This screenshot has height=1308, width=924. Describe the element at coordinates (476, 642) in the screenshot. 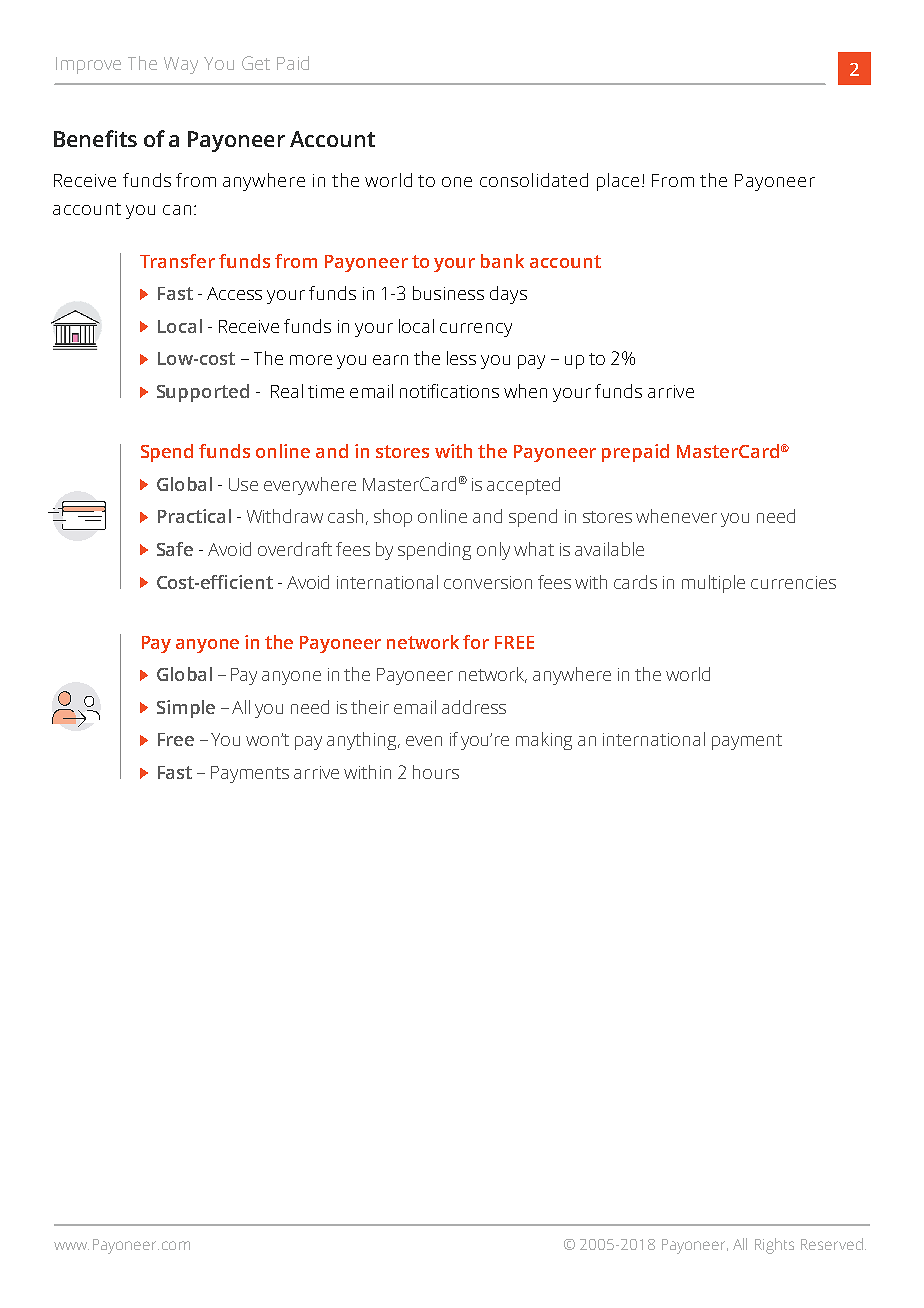

I see `for` at that location.
